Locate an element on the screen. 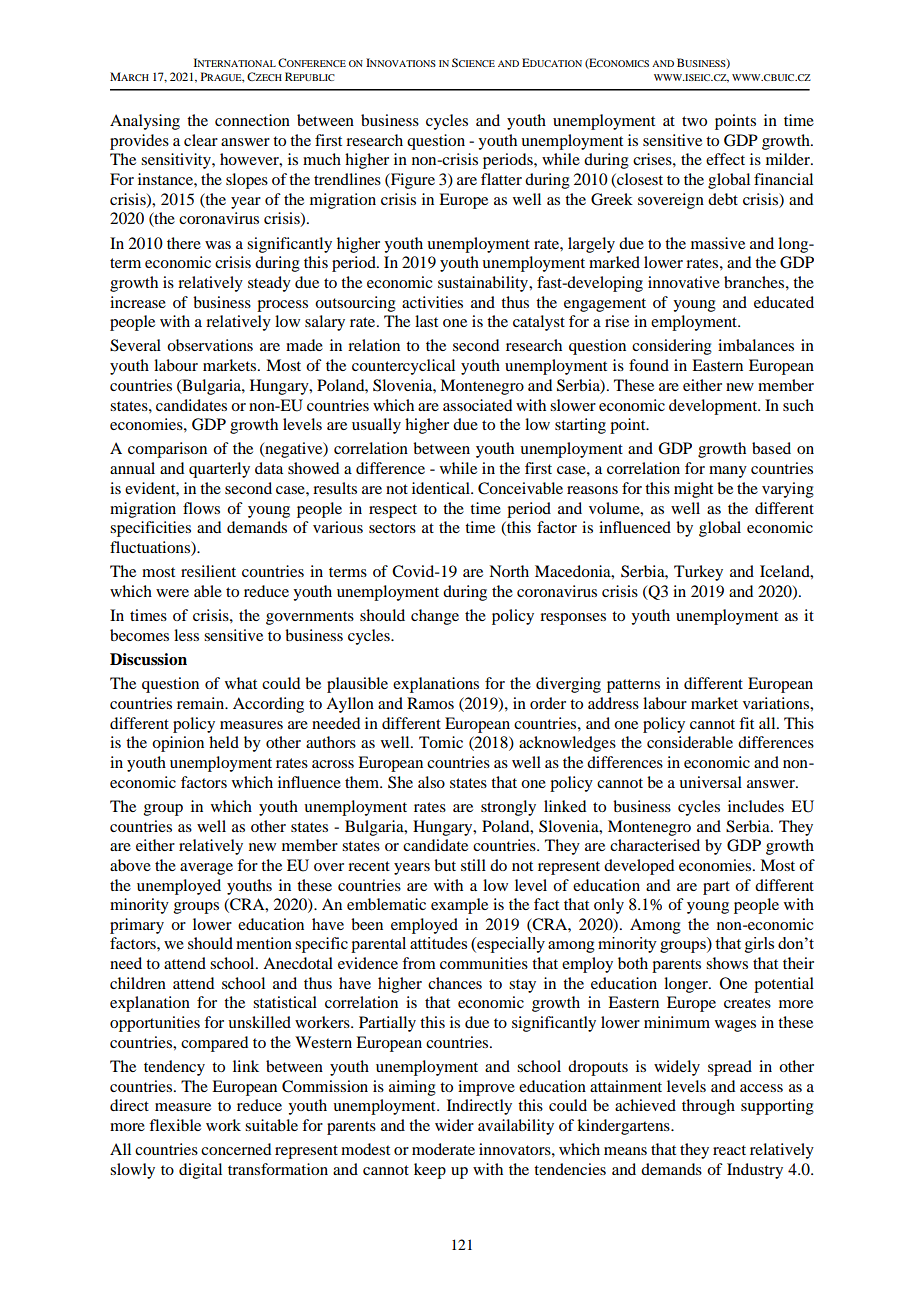  attitudes is located at coordinates (438, 943).
